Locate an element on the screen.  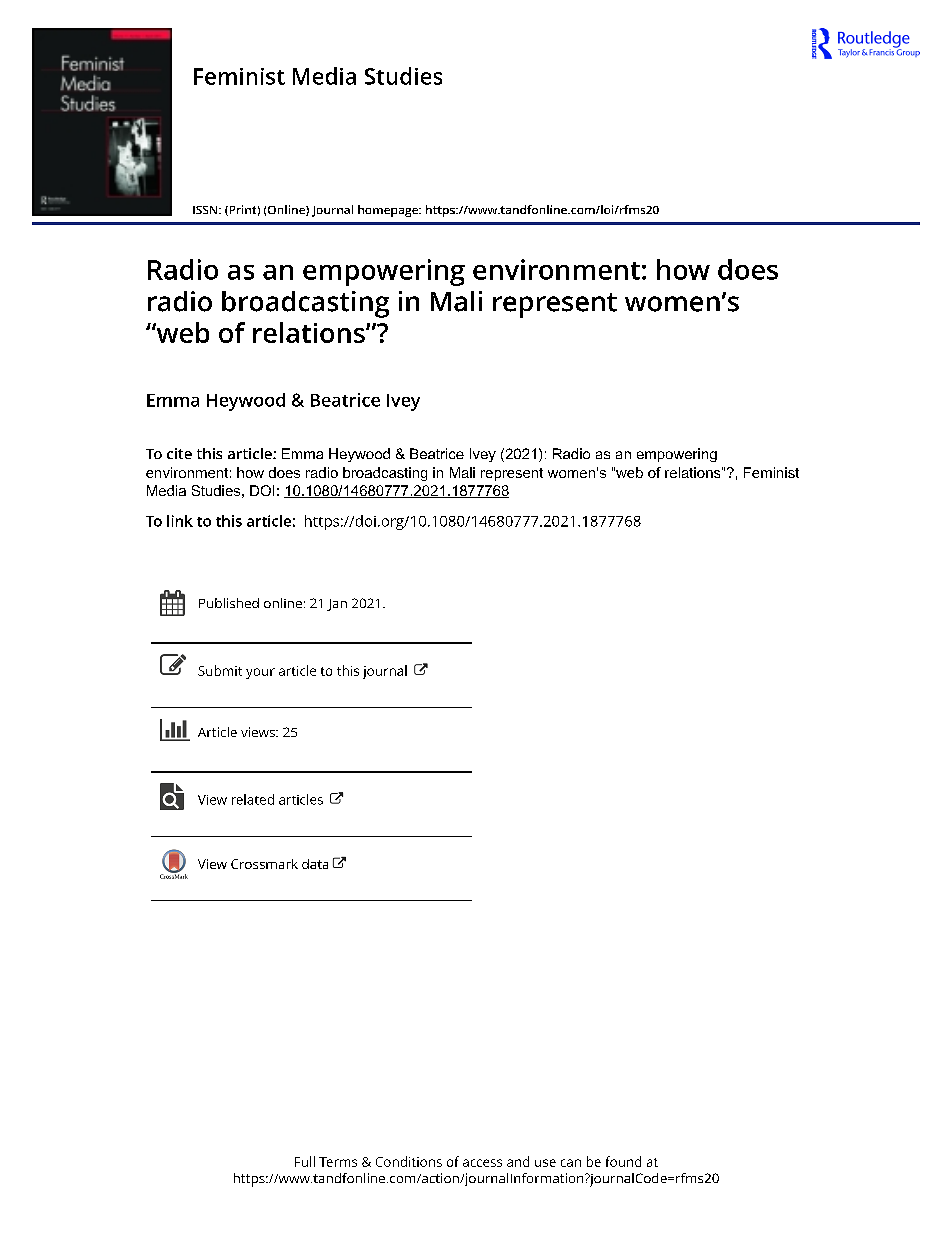
Crossmark is located at coordinates (264, 864).
